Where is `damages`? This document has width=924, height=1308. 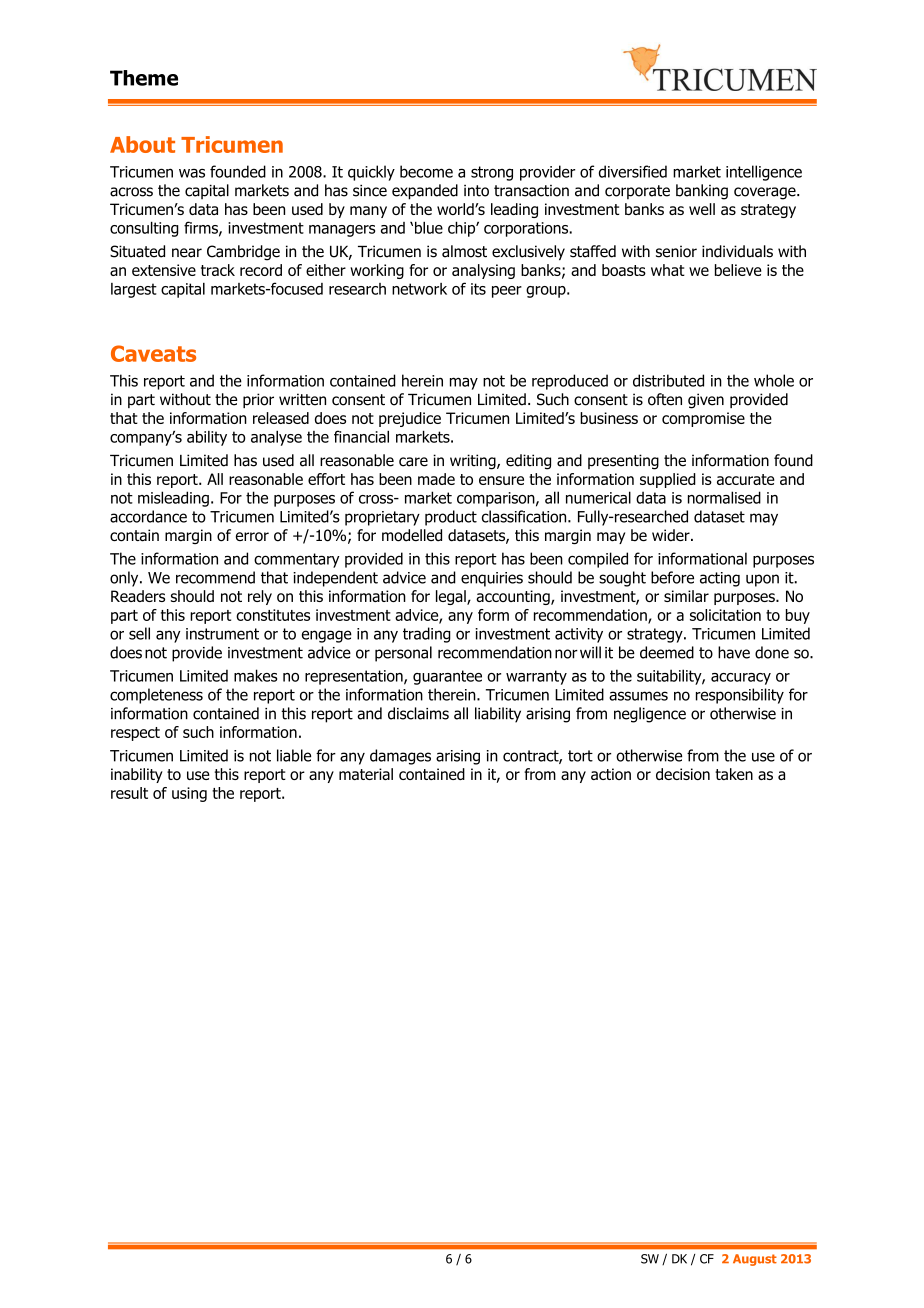 damages is located at coordinates (400, 757).
